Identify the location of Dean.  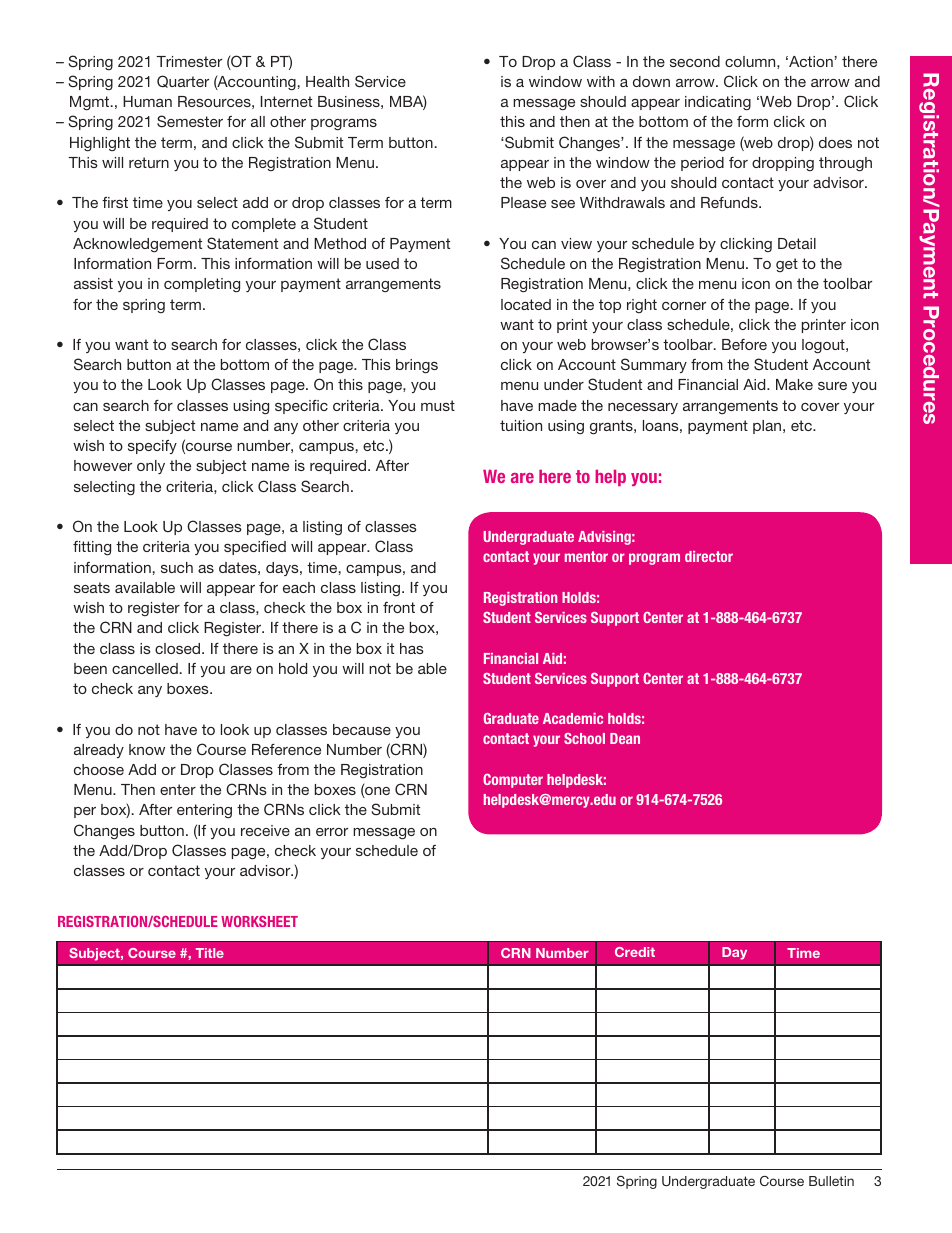
(625, 738).
